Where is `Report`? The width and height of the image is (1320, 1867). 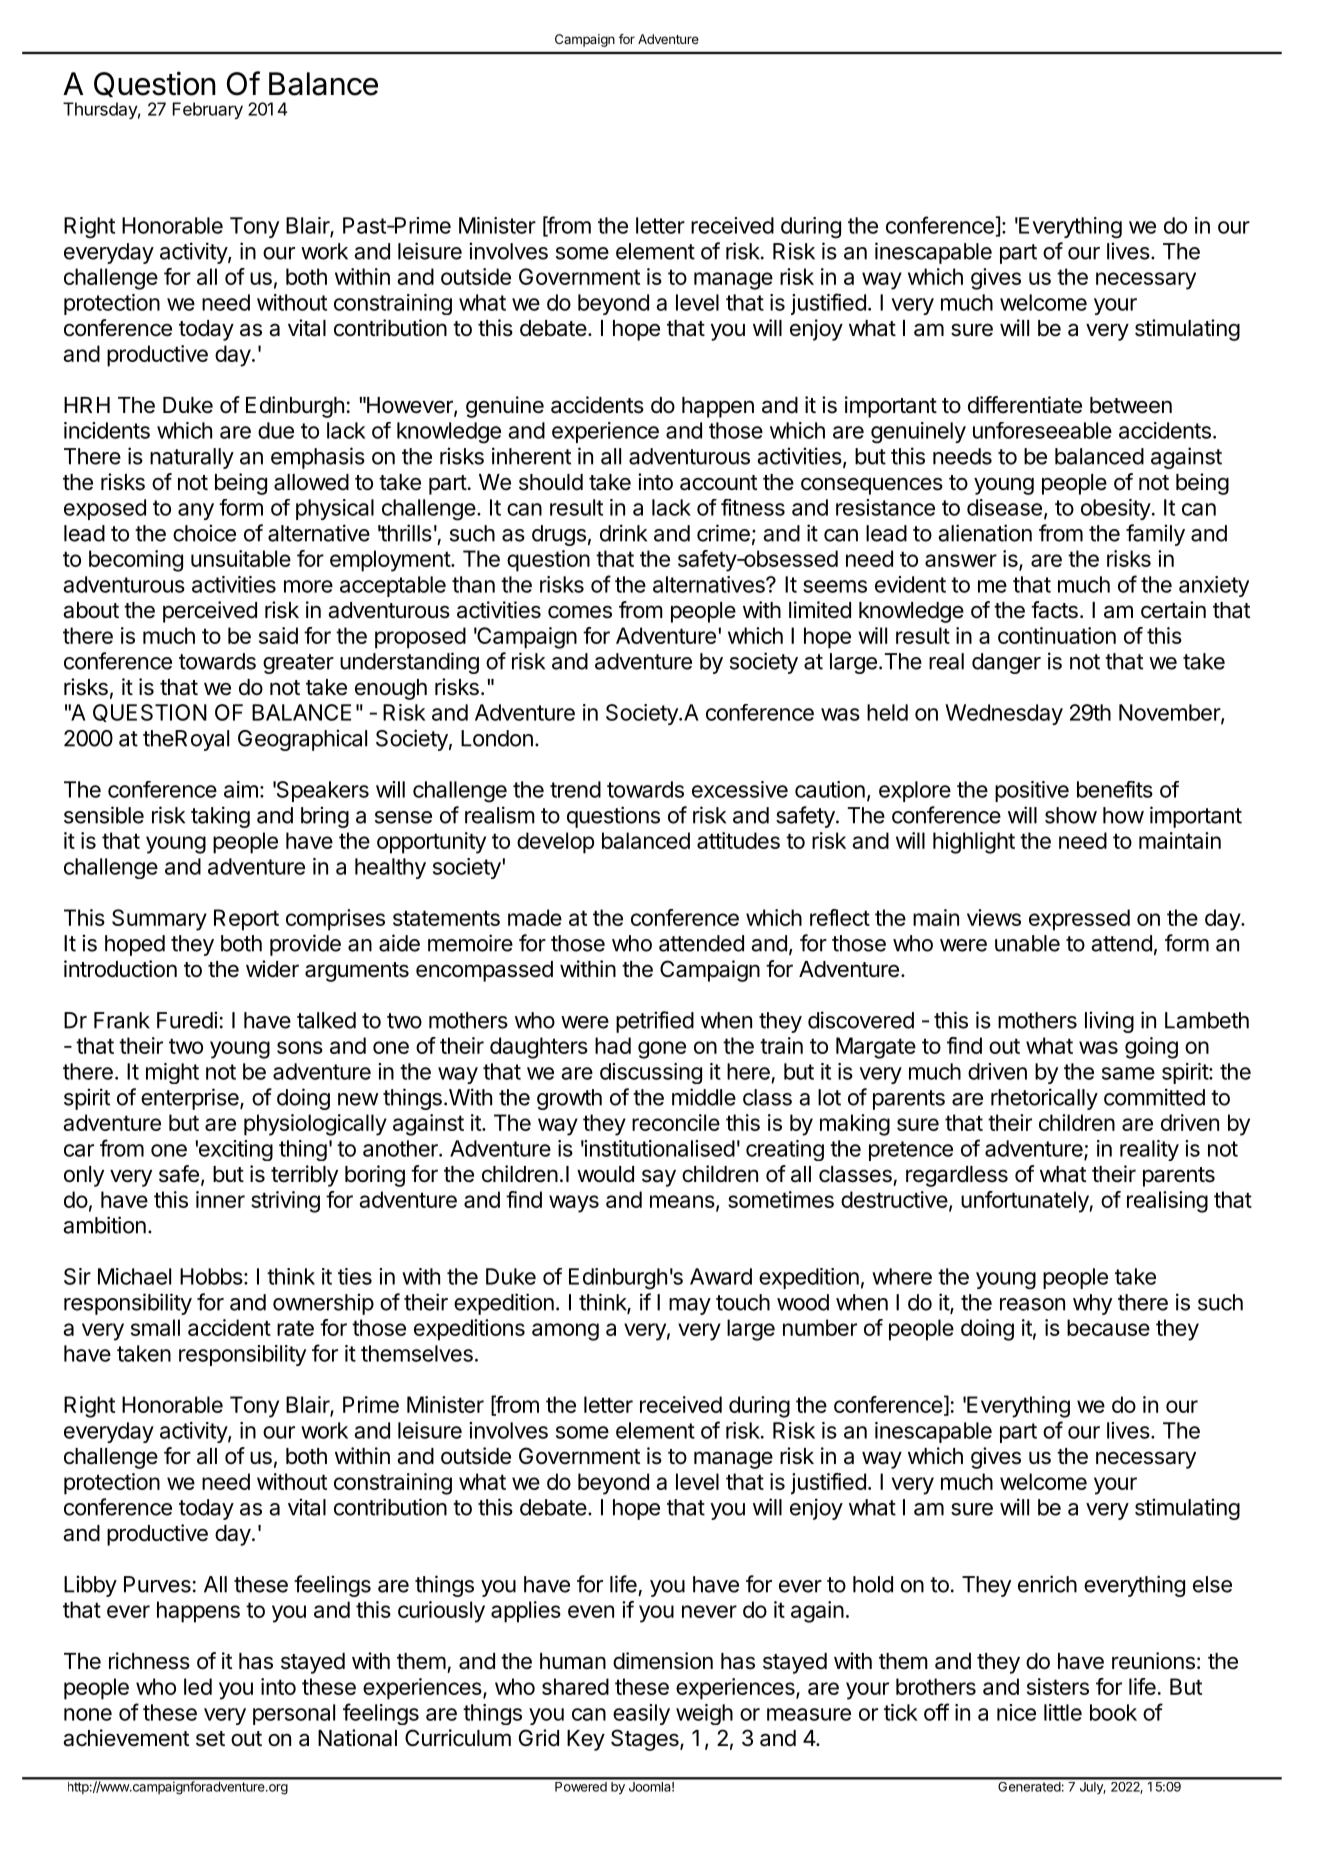
Report is located at coordinates (246, 920).
